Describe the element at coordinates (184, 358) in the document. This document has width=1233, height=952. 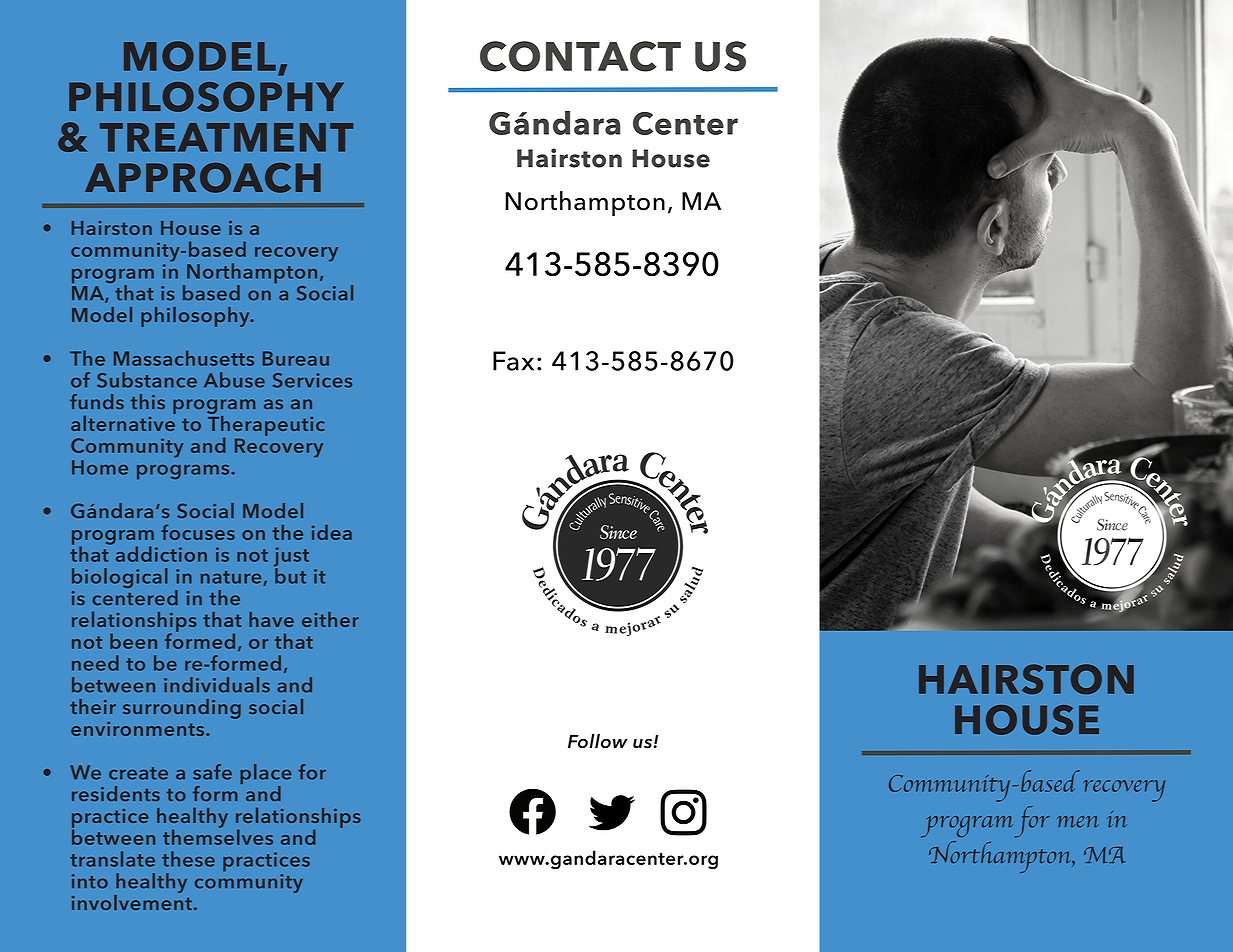
I see `Massachusetts` at that location.
